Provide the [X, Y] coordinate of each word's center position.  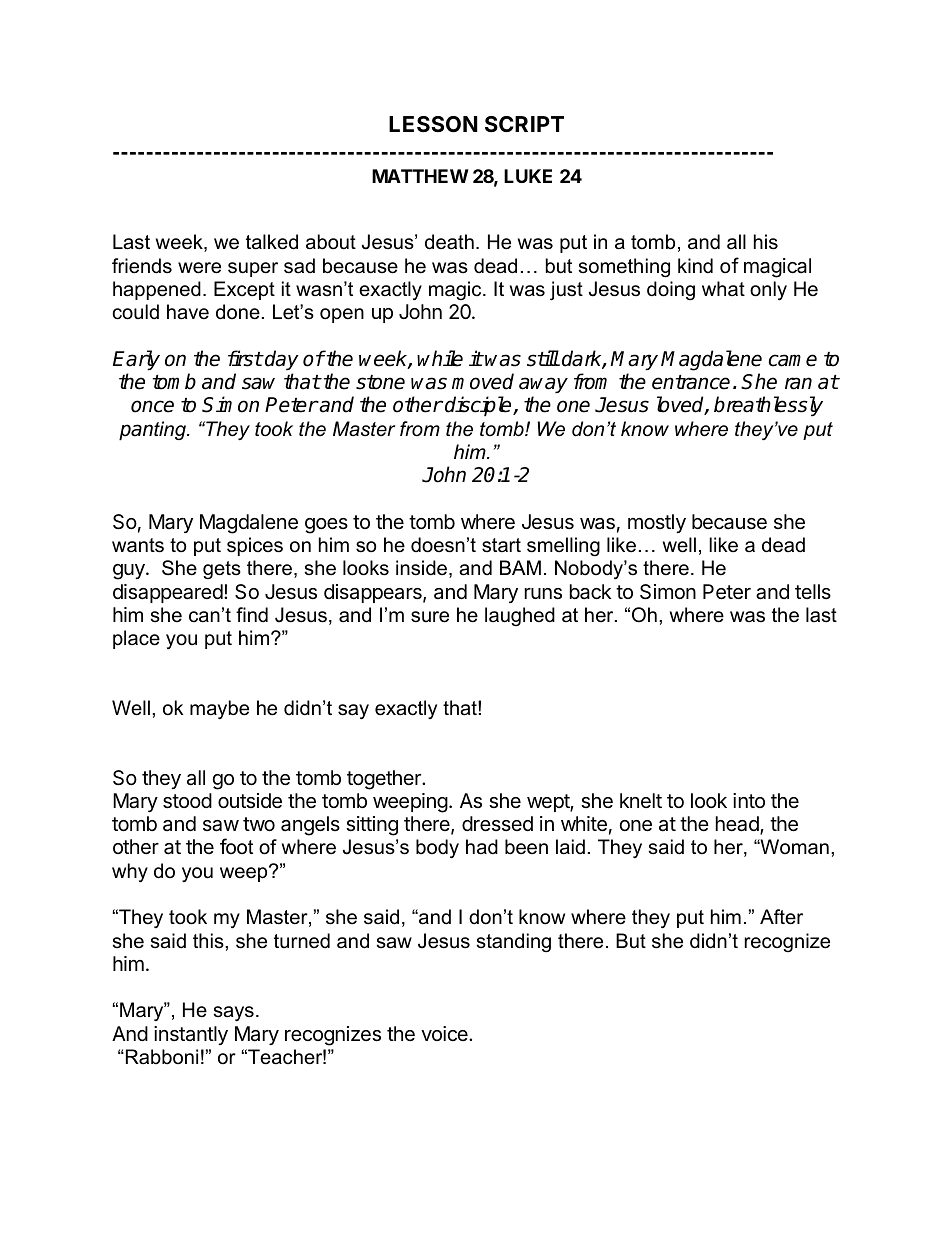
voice [445, 1033]
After [781, 917]
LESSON [433, 124]
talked [272, 242]
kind [695, 265]
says [234, 1013]
